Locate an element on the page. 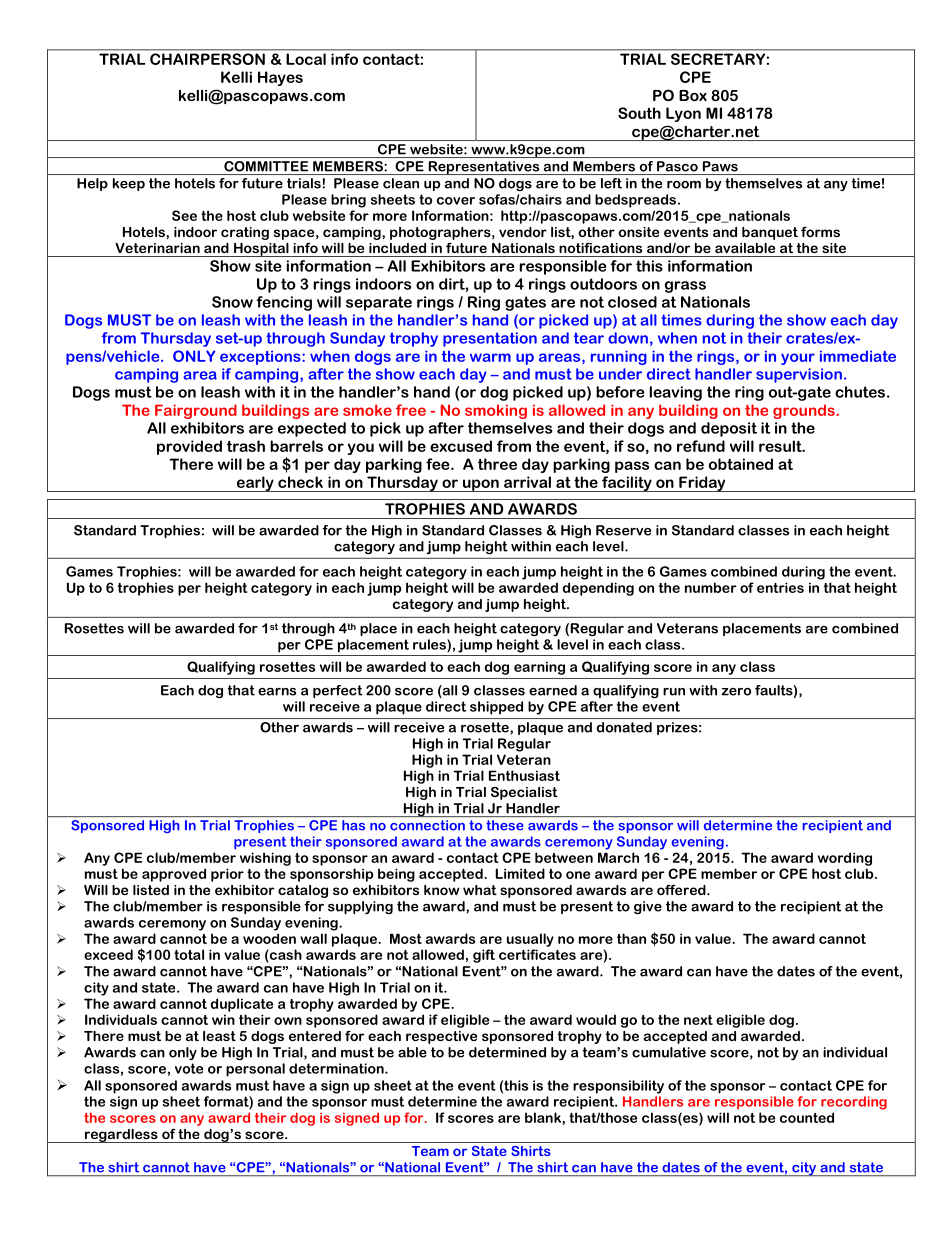 This document has width=952, height=1233. clean is located at coordinates (401, 183).
